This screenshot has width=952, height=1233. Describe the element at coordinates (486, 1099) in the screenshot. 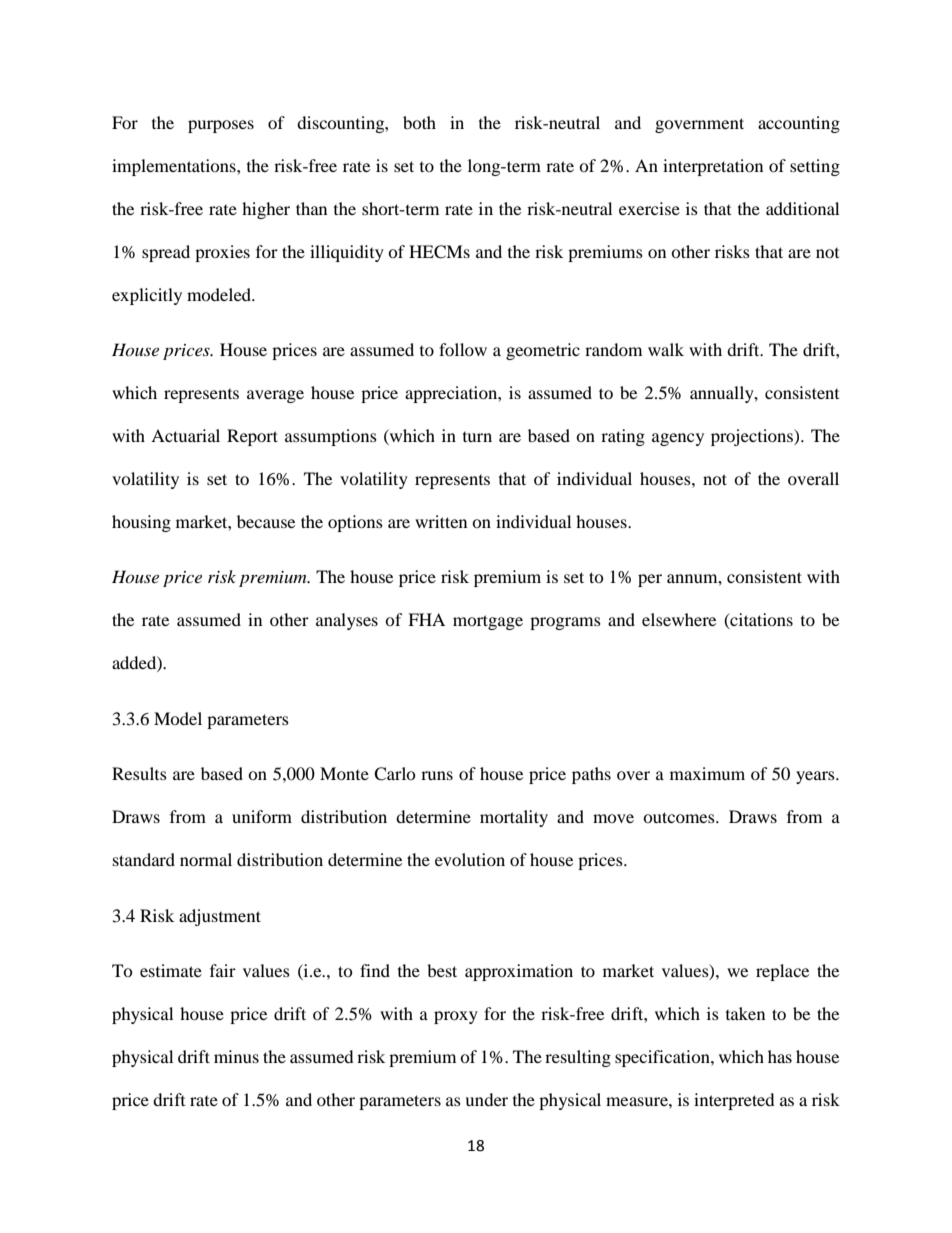

I see `under` at that location.
